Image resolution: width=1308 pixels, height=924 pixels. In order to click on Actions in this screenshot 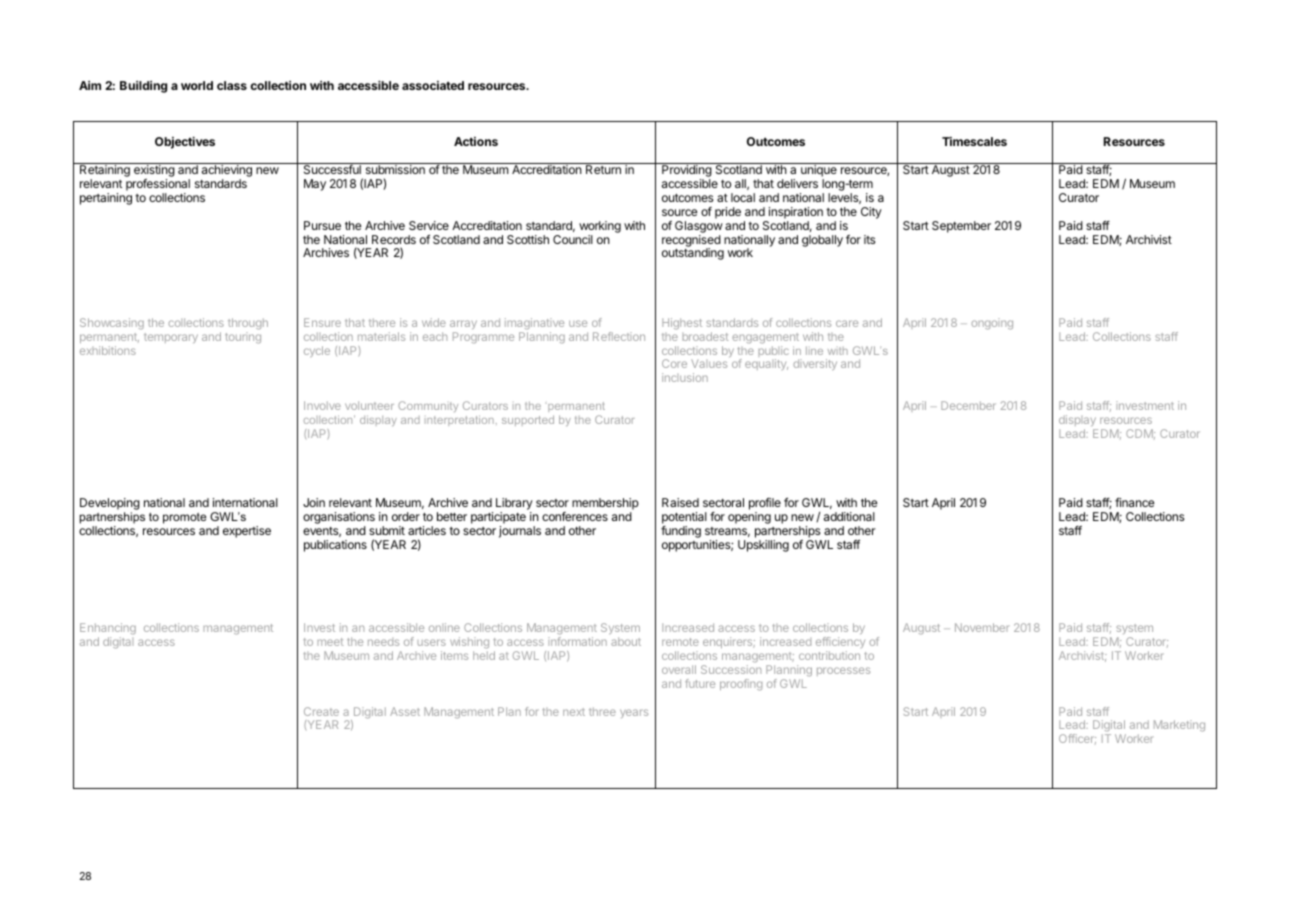, I will do `click(476, 141)`.
